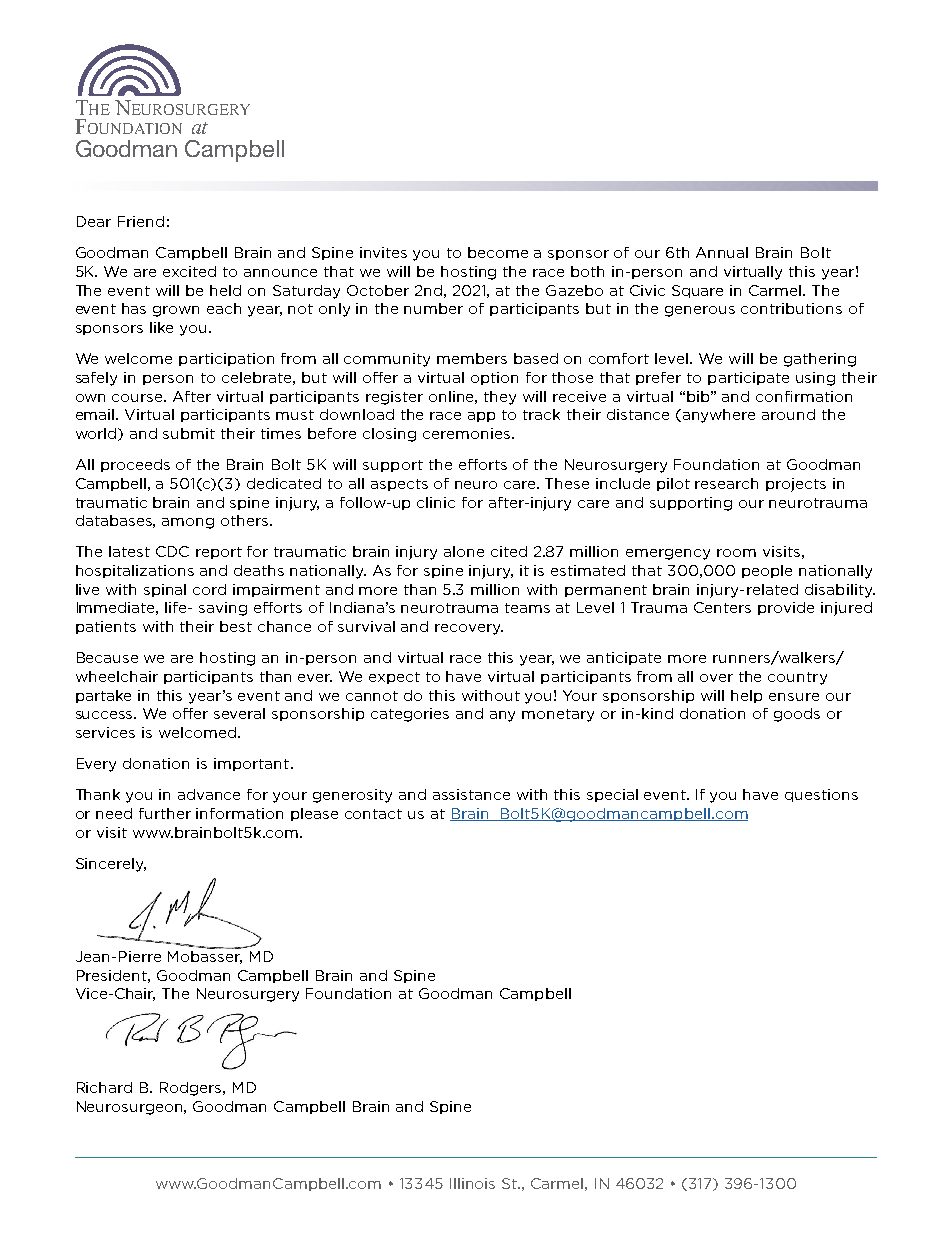  I want to click on Illinois, so click(472, 1183).
